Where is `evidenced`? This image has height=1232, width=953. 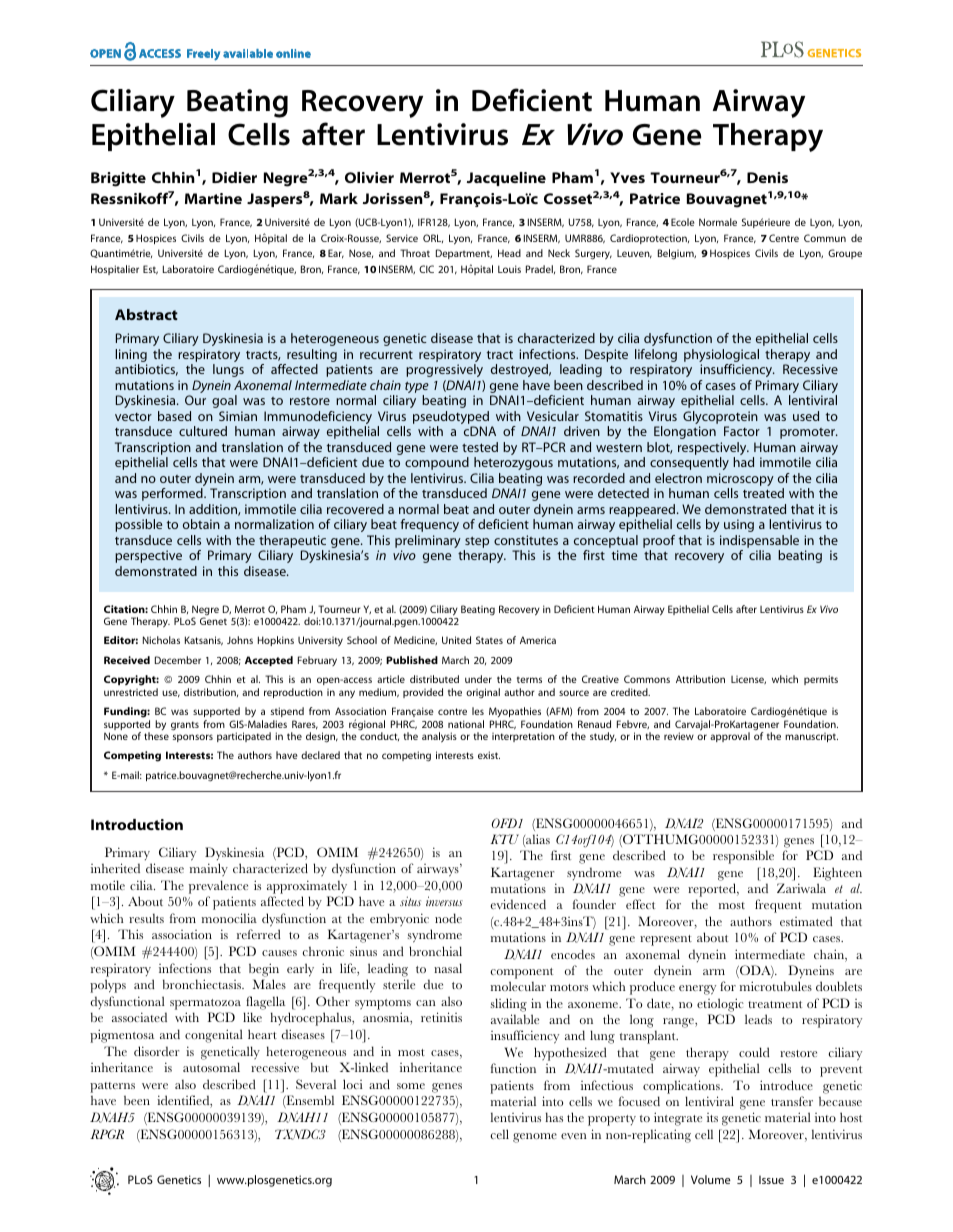
evidenced is located at coordinates (518, 904).
